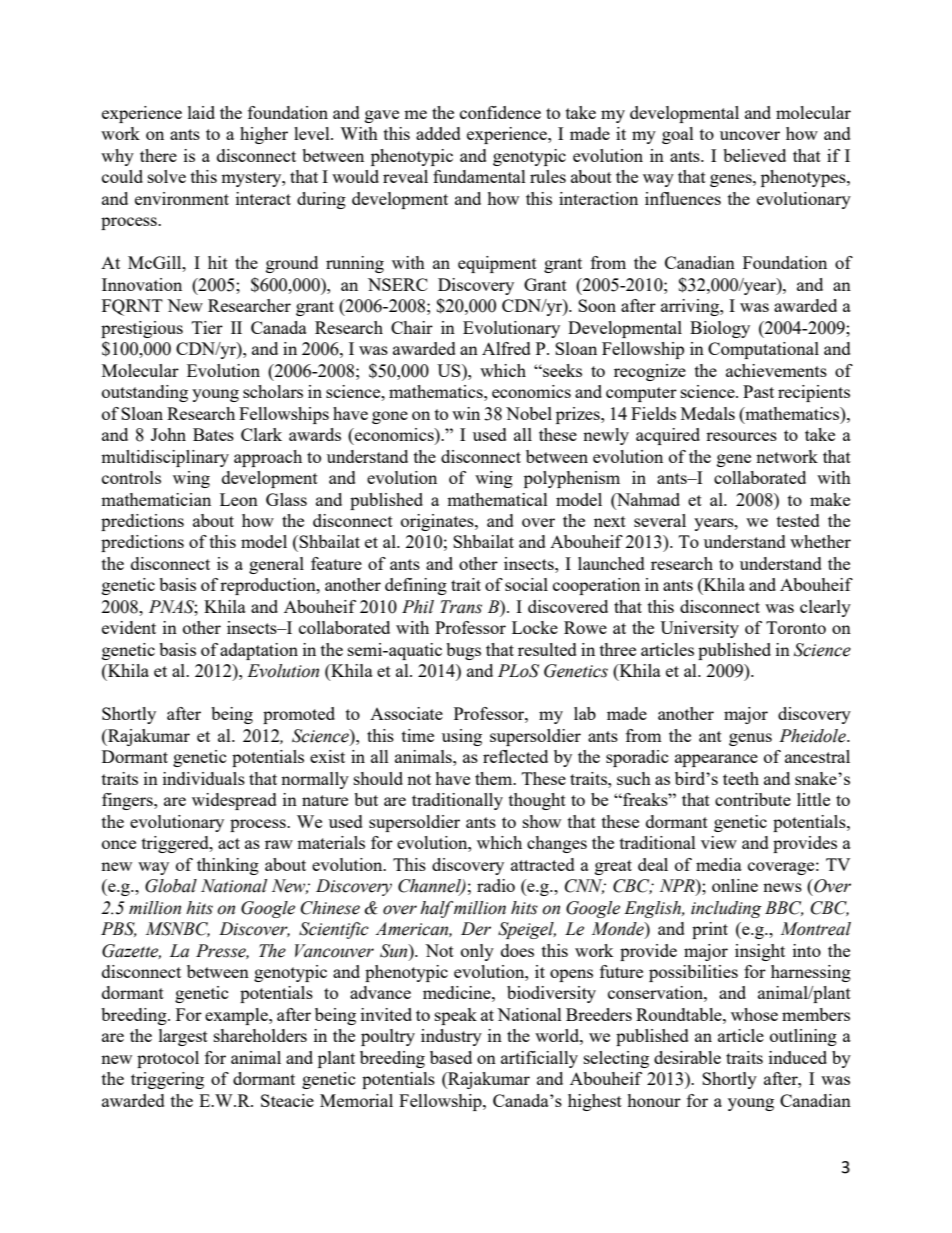 Image resolution: width=952 pixels, height=1233 pixels. Describe the element at coordinates (167, 1080) in the screenshot. I see `triggering` at that location.
